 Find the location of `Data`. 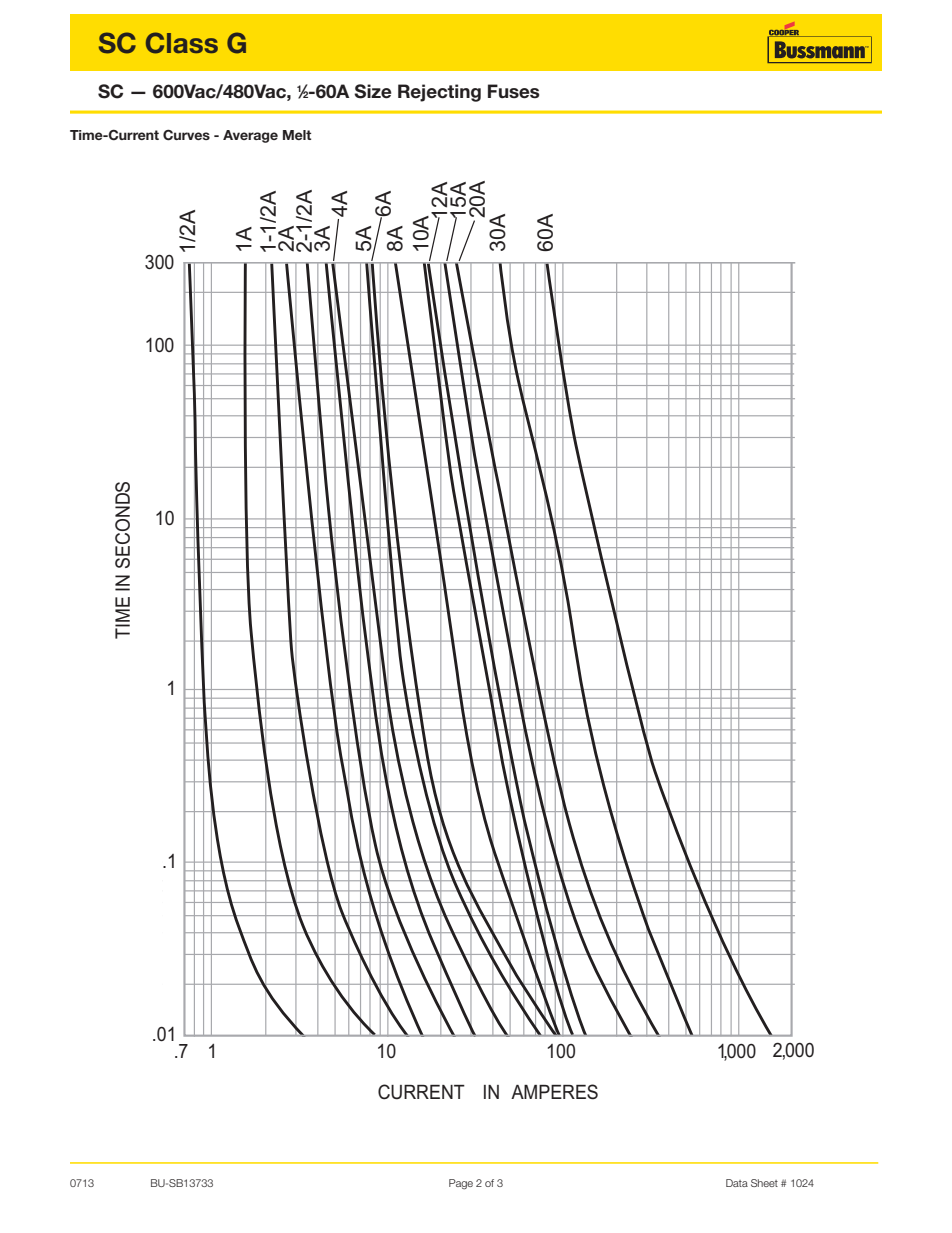

Data is located at coordinates (737, 1183).
